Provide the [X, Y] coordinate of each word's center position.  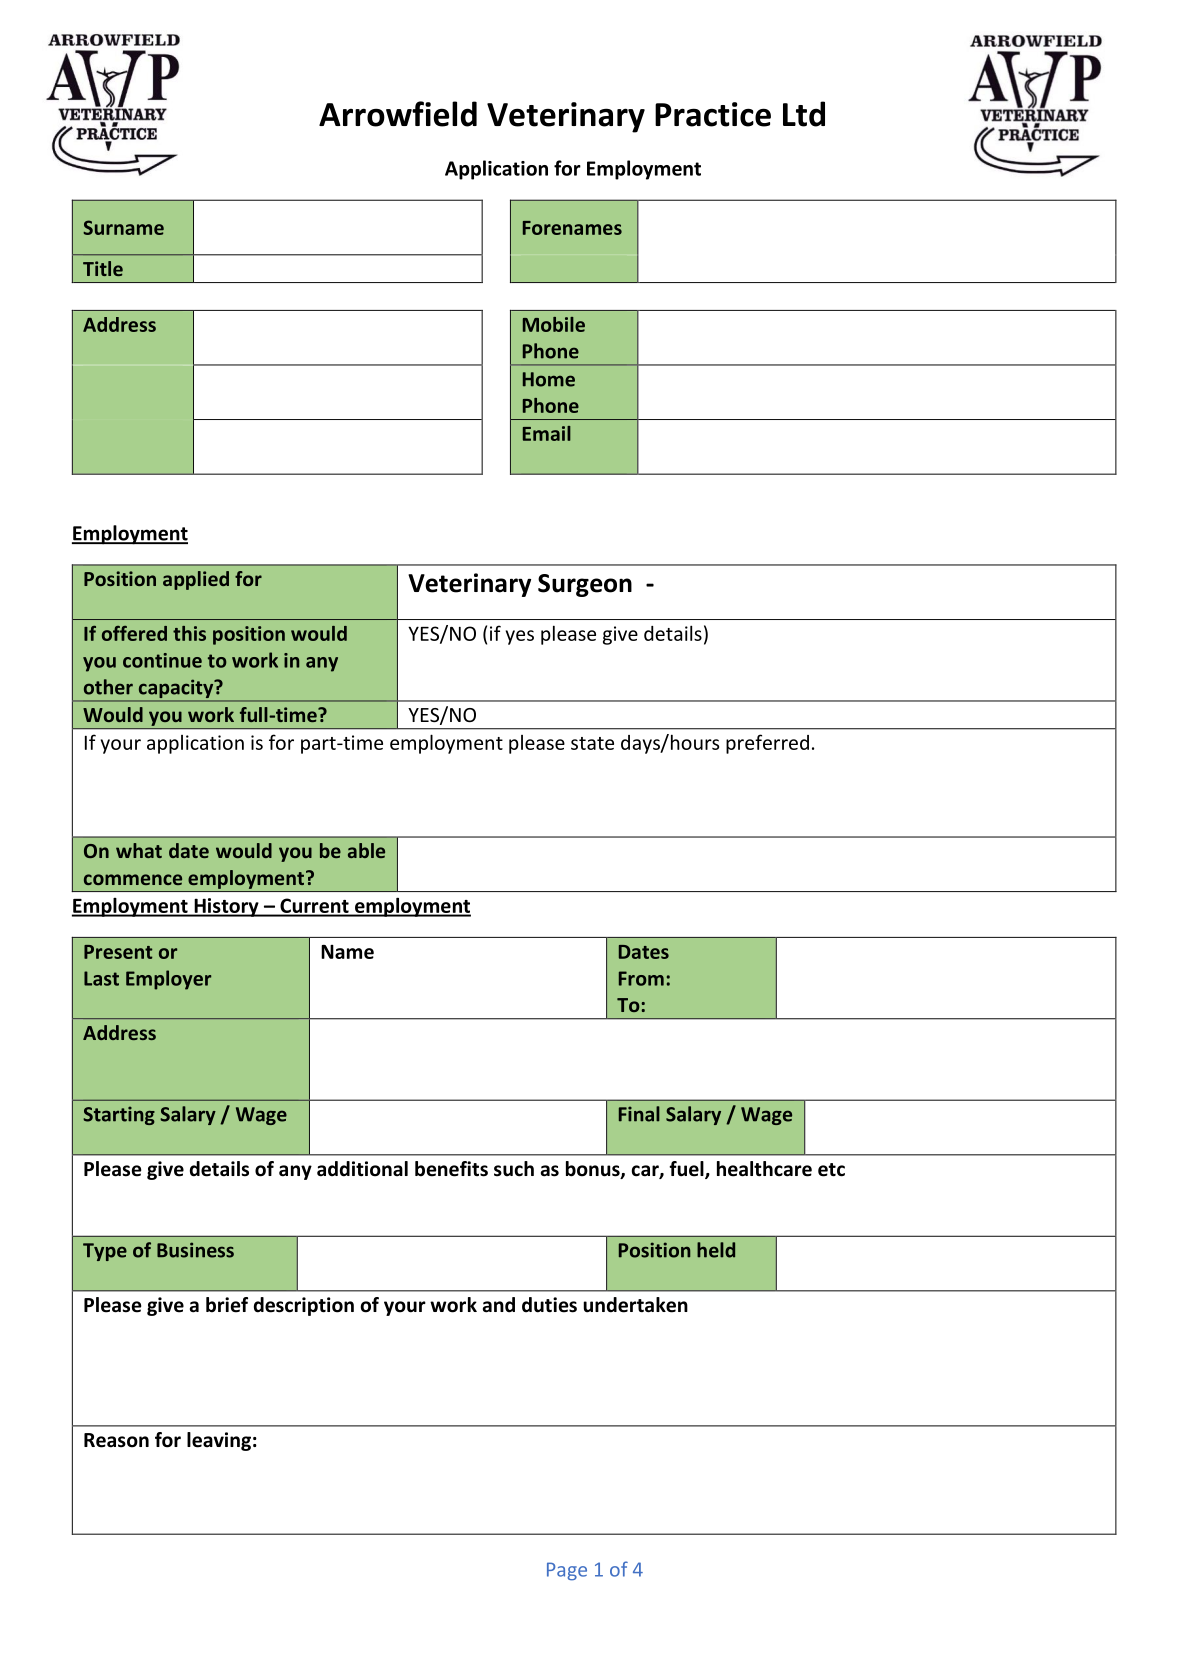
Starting [119, 1115]
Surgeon [585, 585]
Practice [713, 114]
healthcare [764, 1169]
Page [567, 1571]
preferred [767, 744]
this [189, 633]
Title [103, 268]
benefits [451, 1169]
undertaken [635, 1305]
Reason [116, 1440]
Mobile [554, 324]
